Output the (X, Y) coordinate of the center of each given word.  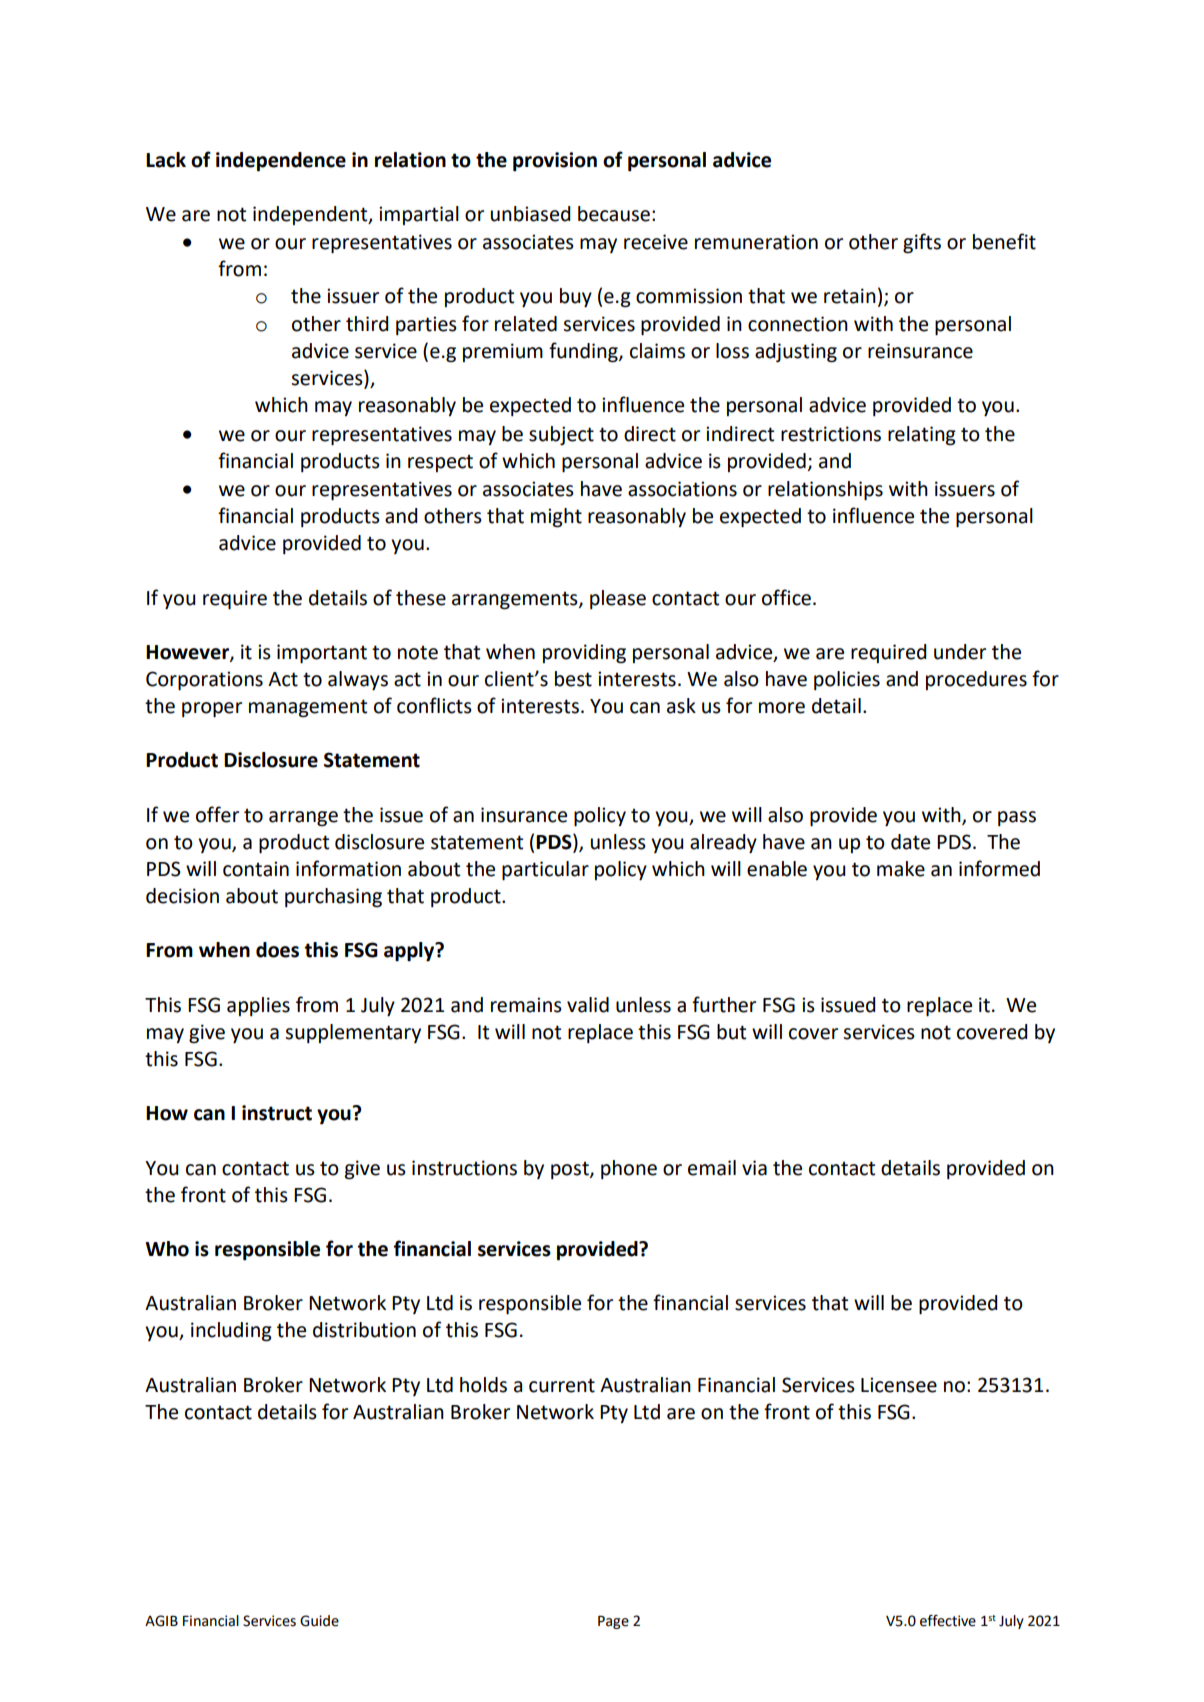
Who (167, 1249)
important (322, 653)
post (571, 1170)
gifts (922, 243)
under (960, 652)
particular (545, 870)
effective (948, 1621)
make (901, 869)
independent (311, 215)
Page (613, 1622)
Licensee (899, 1385)
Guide (319, 1621)
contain (256, 869)
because (614, 214)
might (556, 518)
